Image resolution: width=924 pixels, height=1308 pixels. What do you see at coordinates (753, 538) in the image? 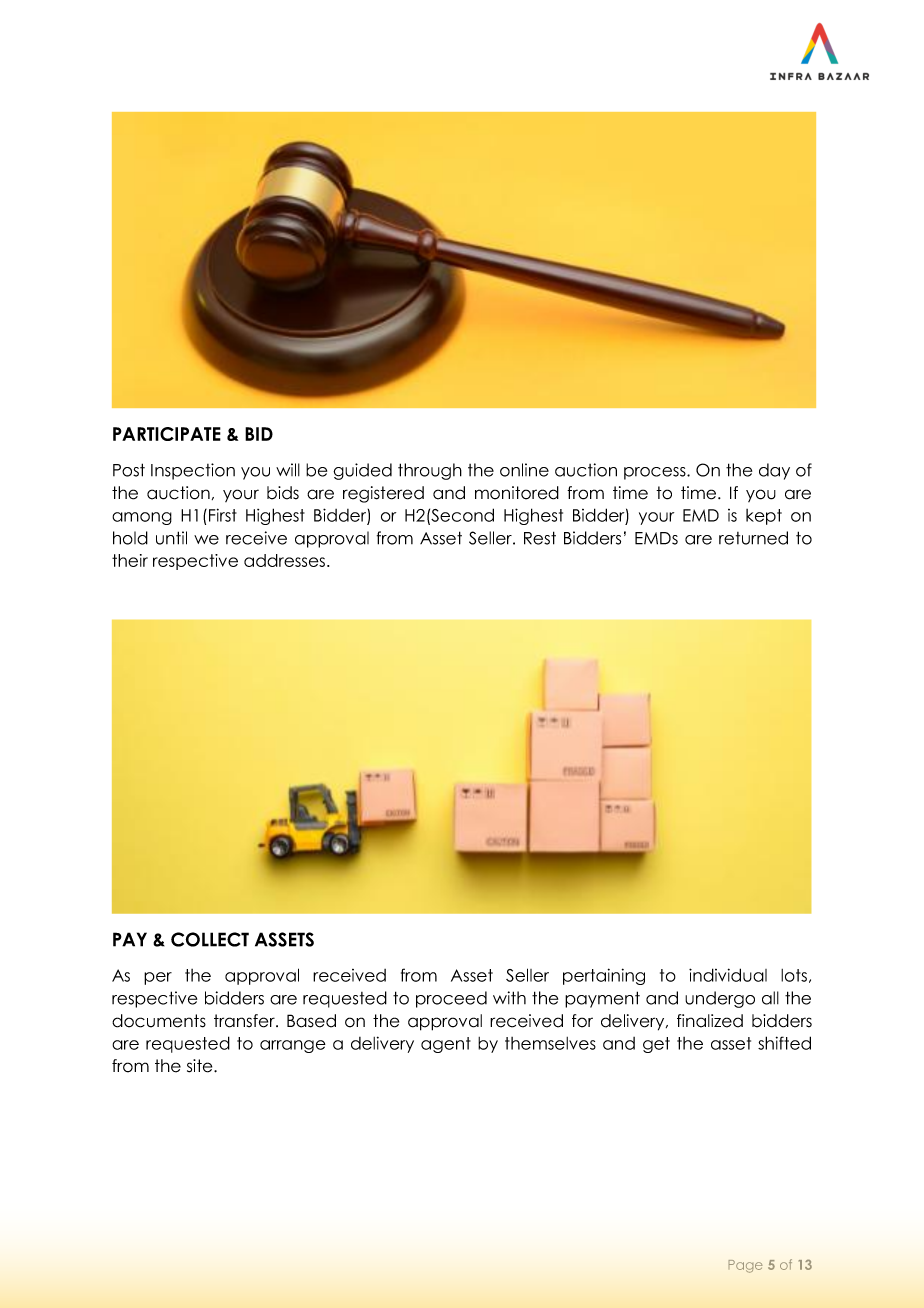
I see `returned` at bounding box center [753, 538].
